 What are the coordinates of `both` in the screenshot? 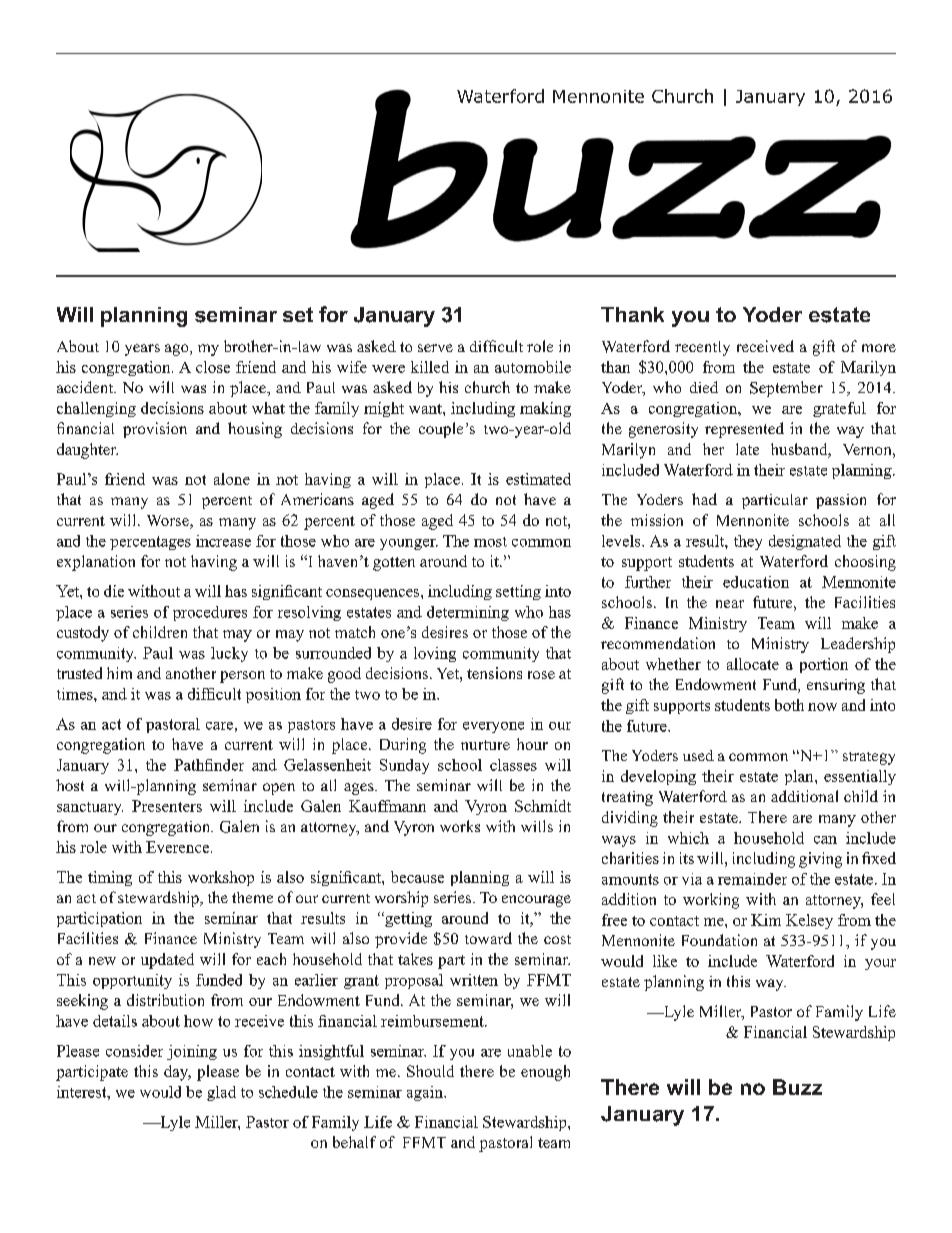 It's located at (789, 705).
